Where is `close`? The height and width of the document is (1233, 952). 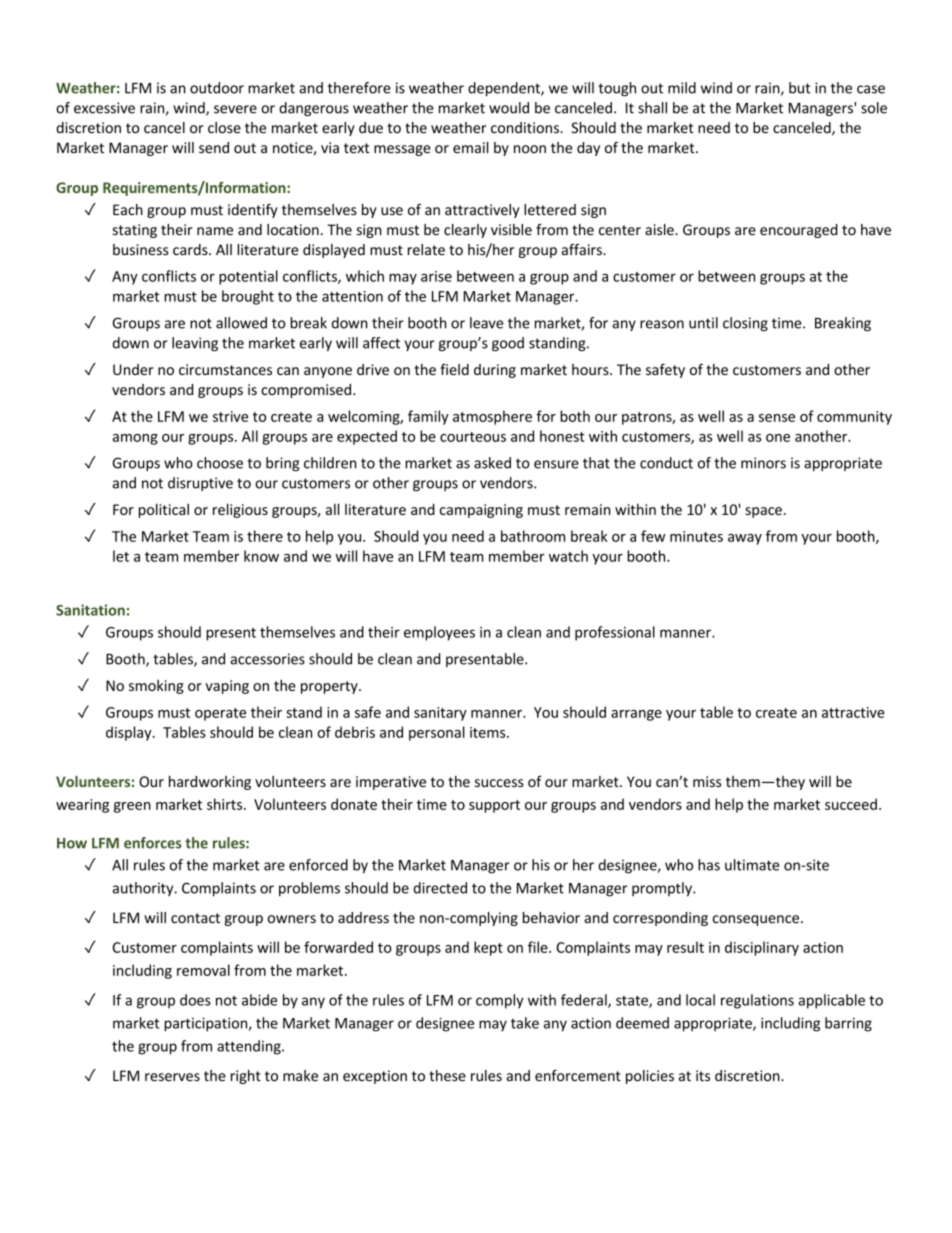
close is located at coordinates (224, 128).
